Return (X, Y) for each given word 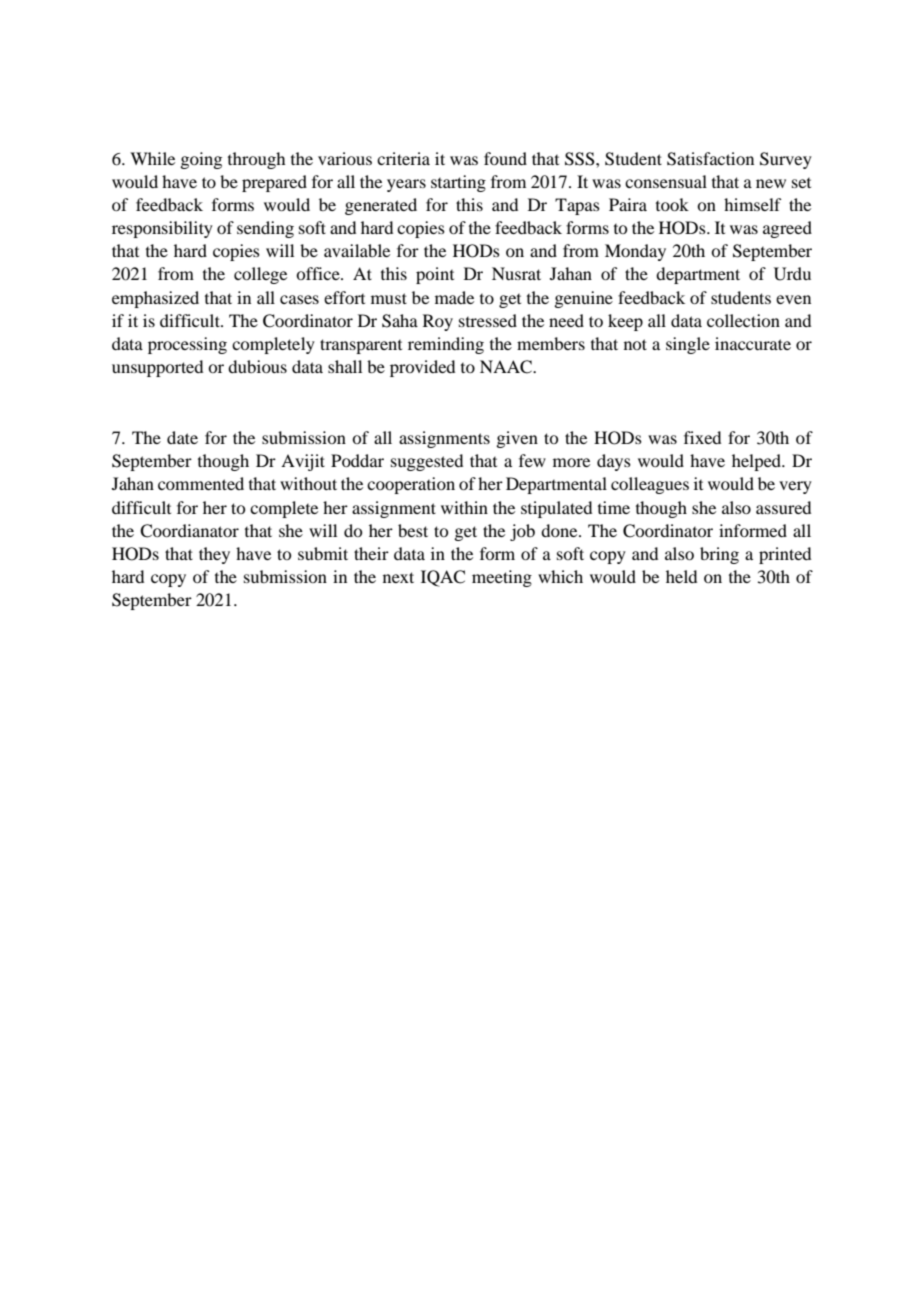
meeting (502, 578)
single (688, 345)
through (256, 160)
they (214, 555)
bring (719, 555)
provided (422, 368)
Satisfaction (710, 159)
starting (458, 183)
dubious (257, 366)
